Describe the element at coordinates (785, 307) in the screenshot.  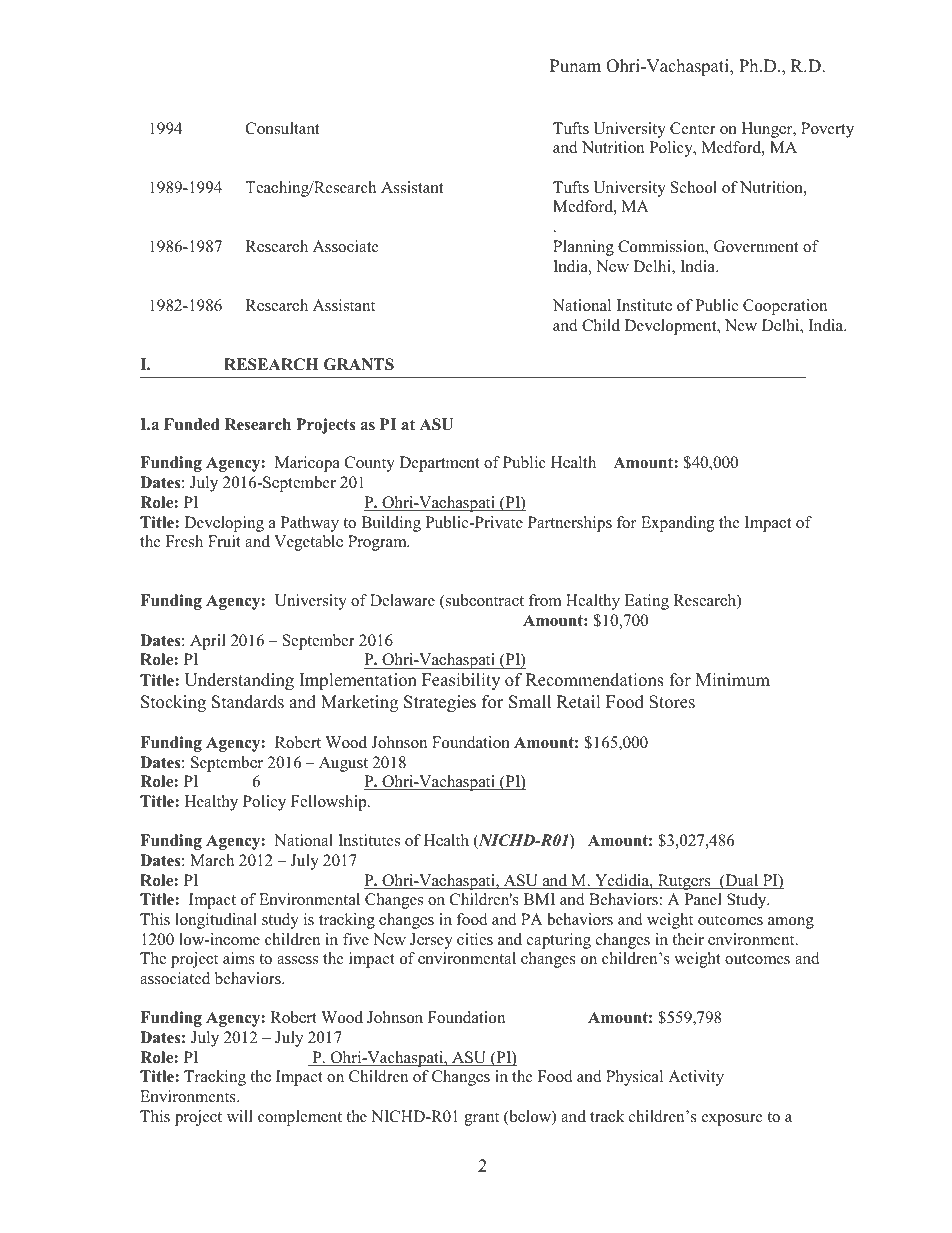
I see `Cooperation` at that location.
